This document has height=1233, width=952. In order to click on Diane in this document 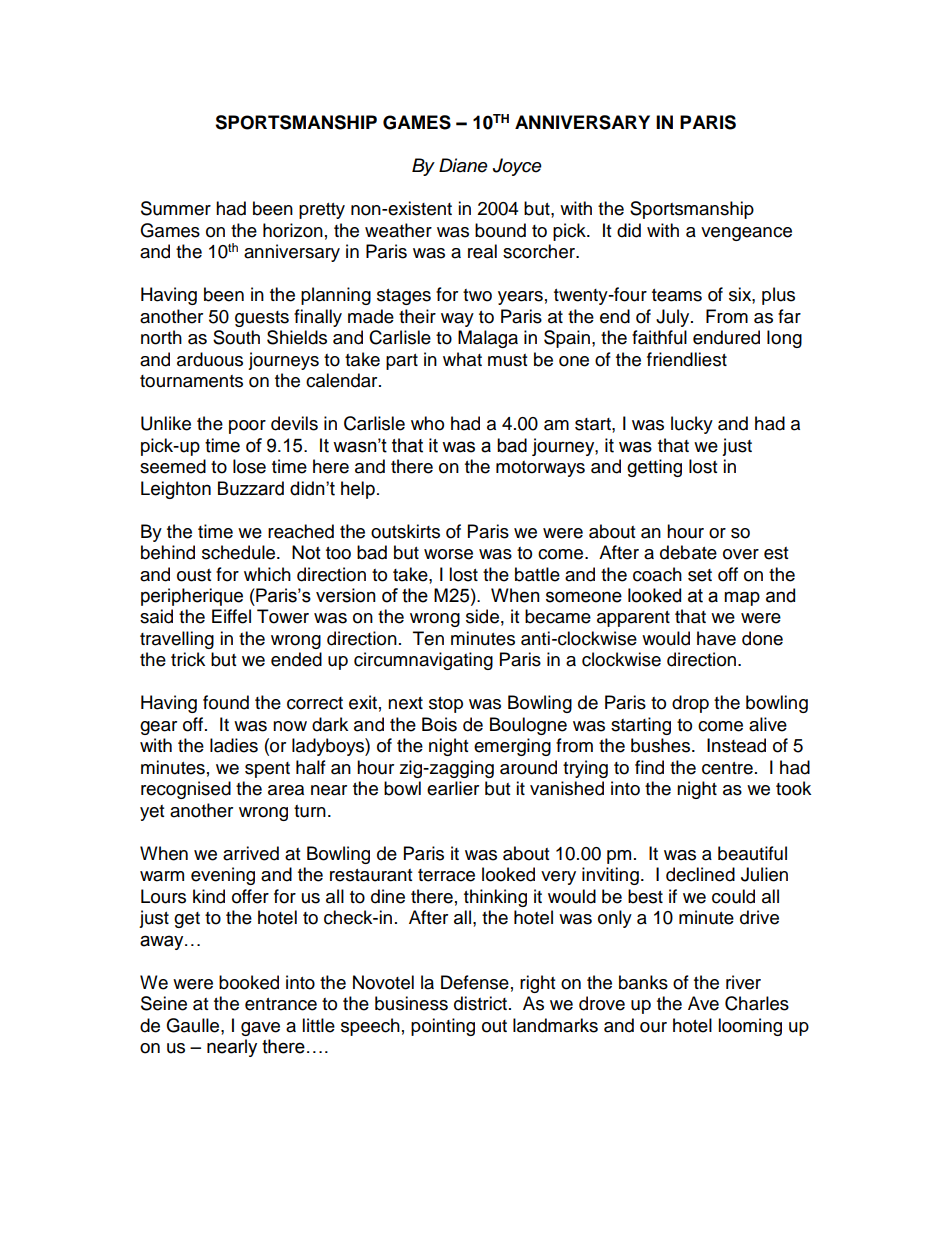, I will do `click(463, 165)`.
